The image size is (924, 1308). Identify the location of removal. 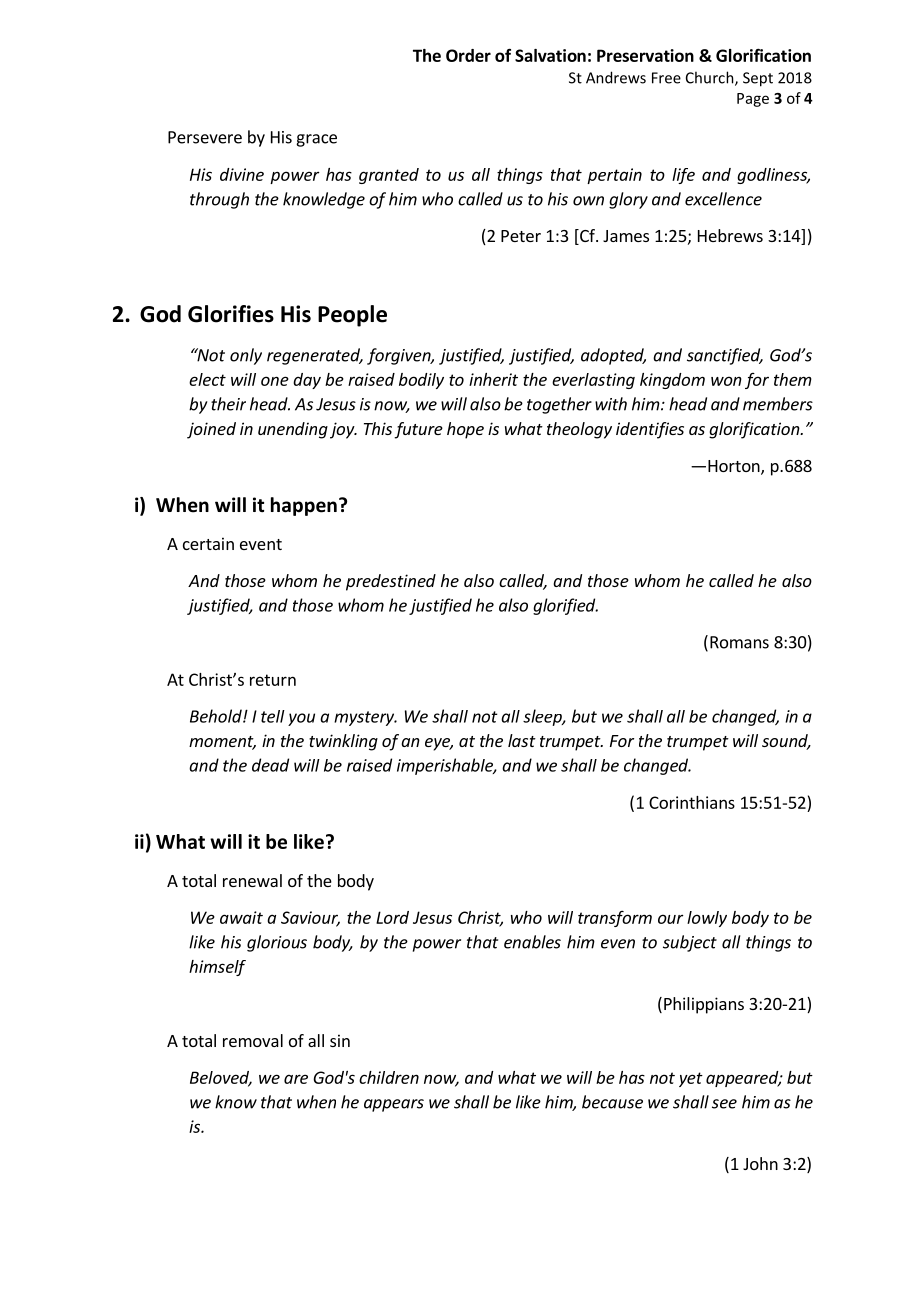
(253, 1040).
